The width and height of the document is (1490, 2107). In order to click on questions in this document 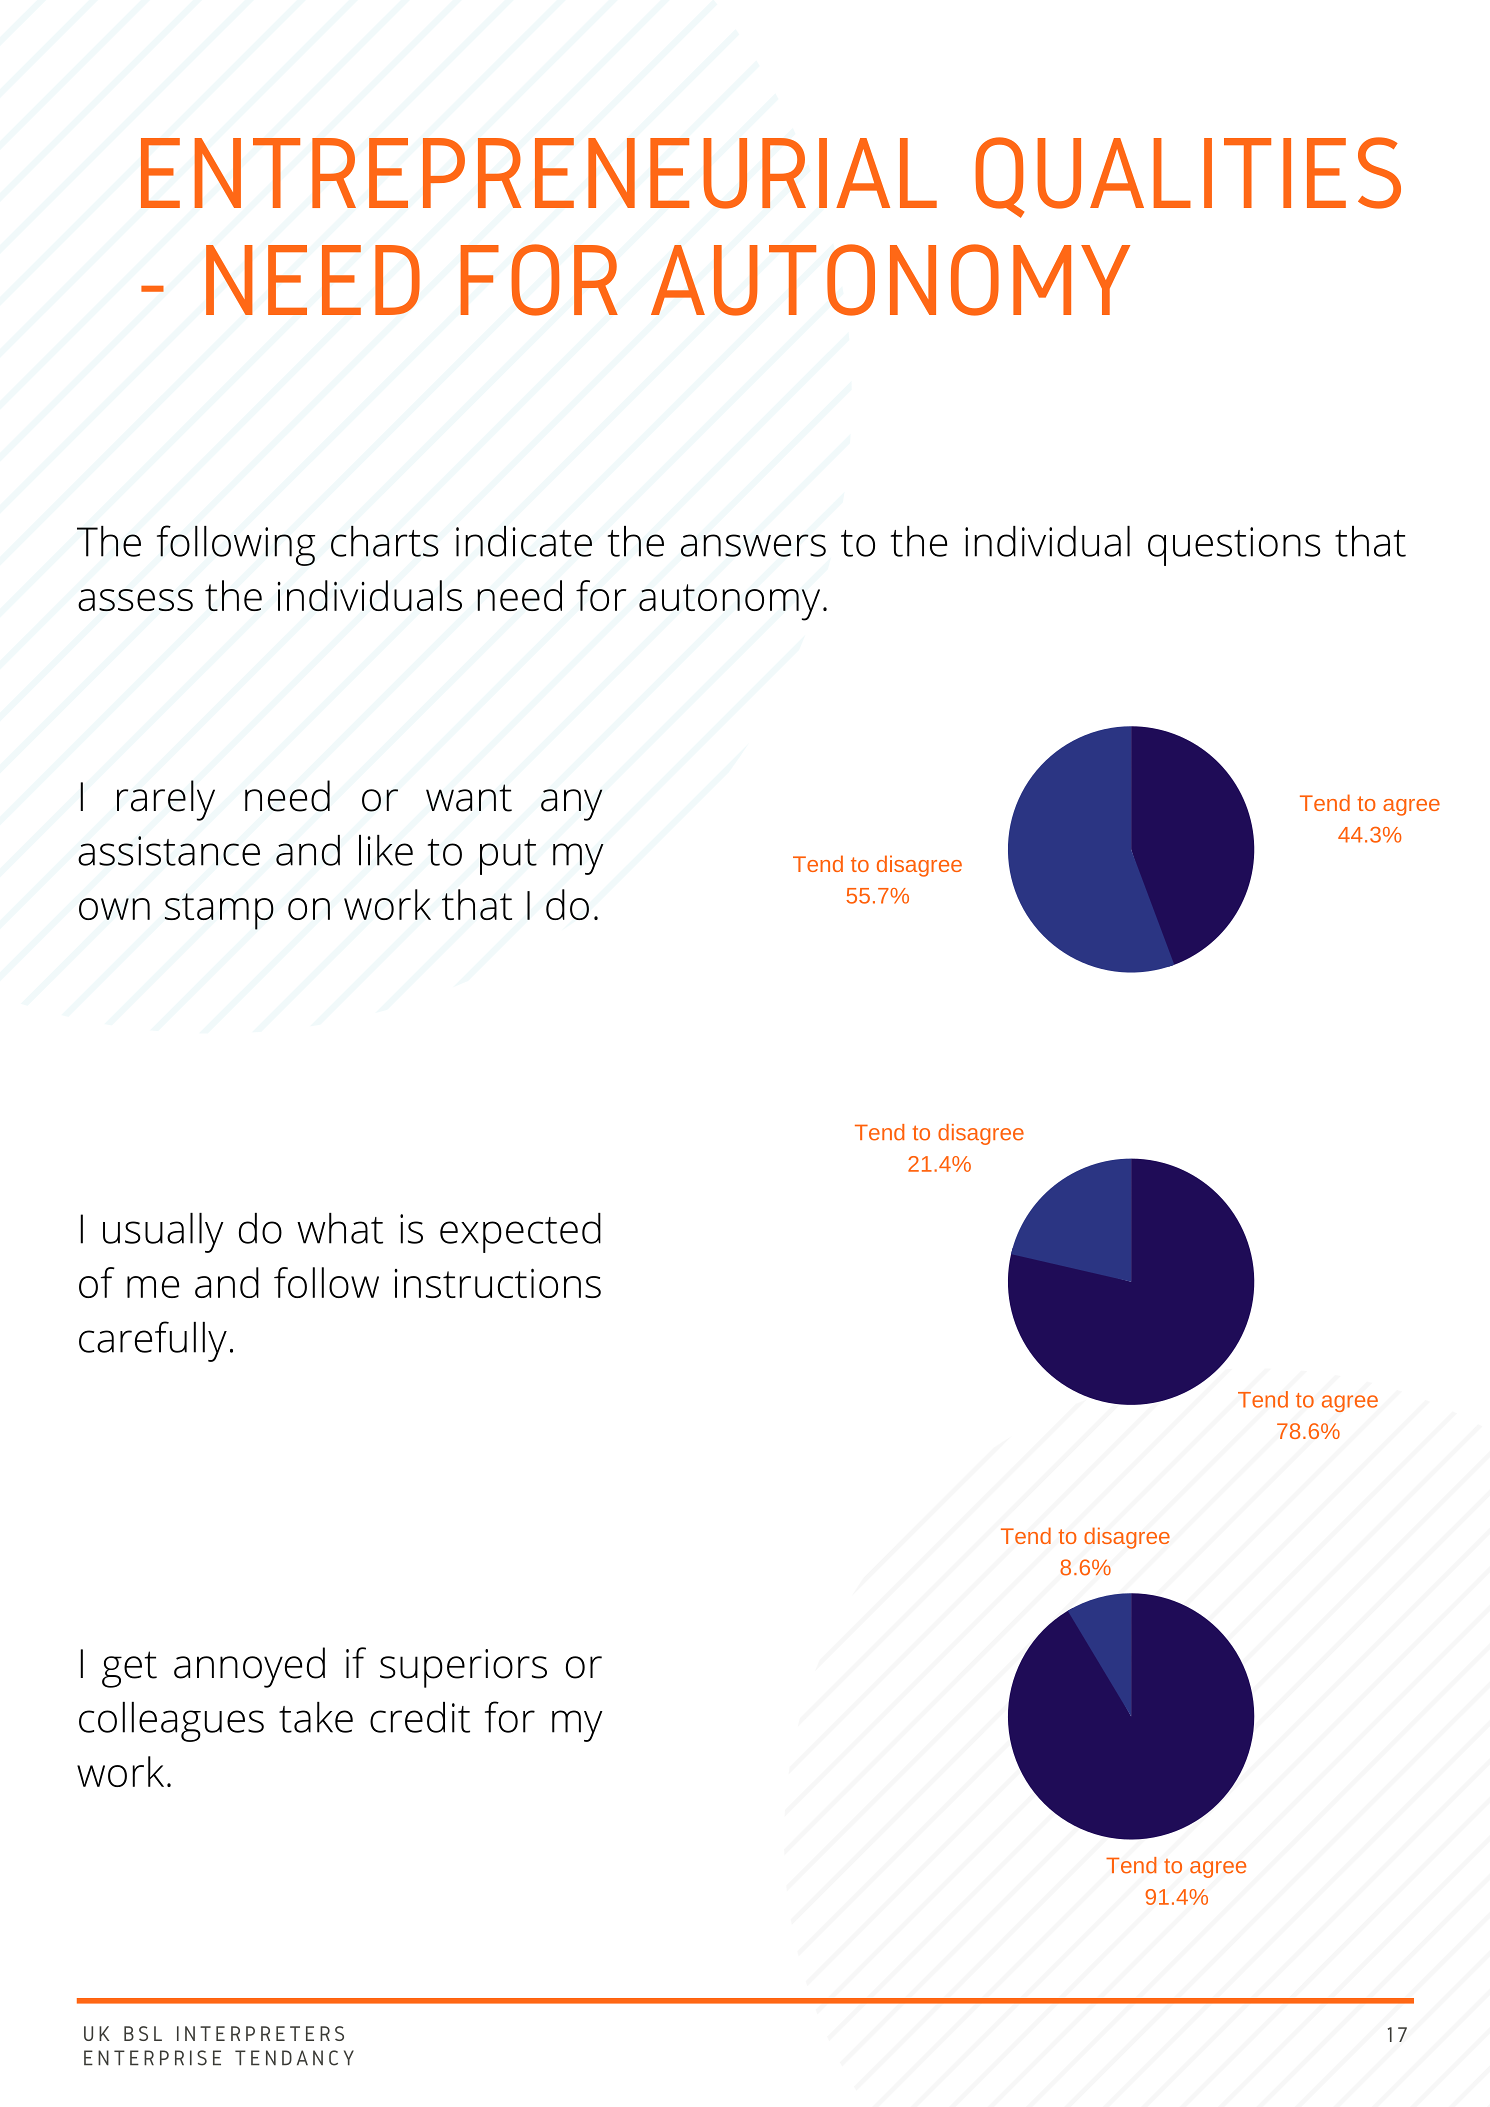, I will do `click(1234, 546)`.
